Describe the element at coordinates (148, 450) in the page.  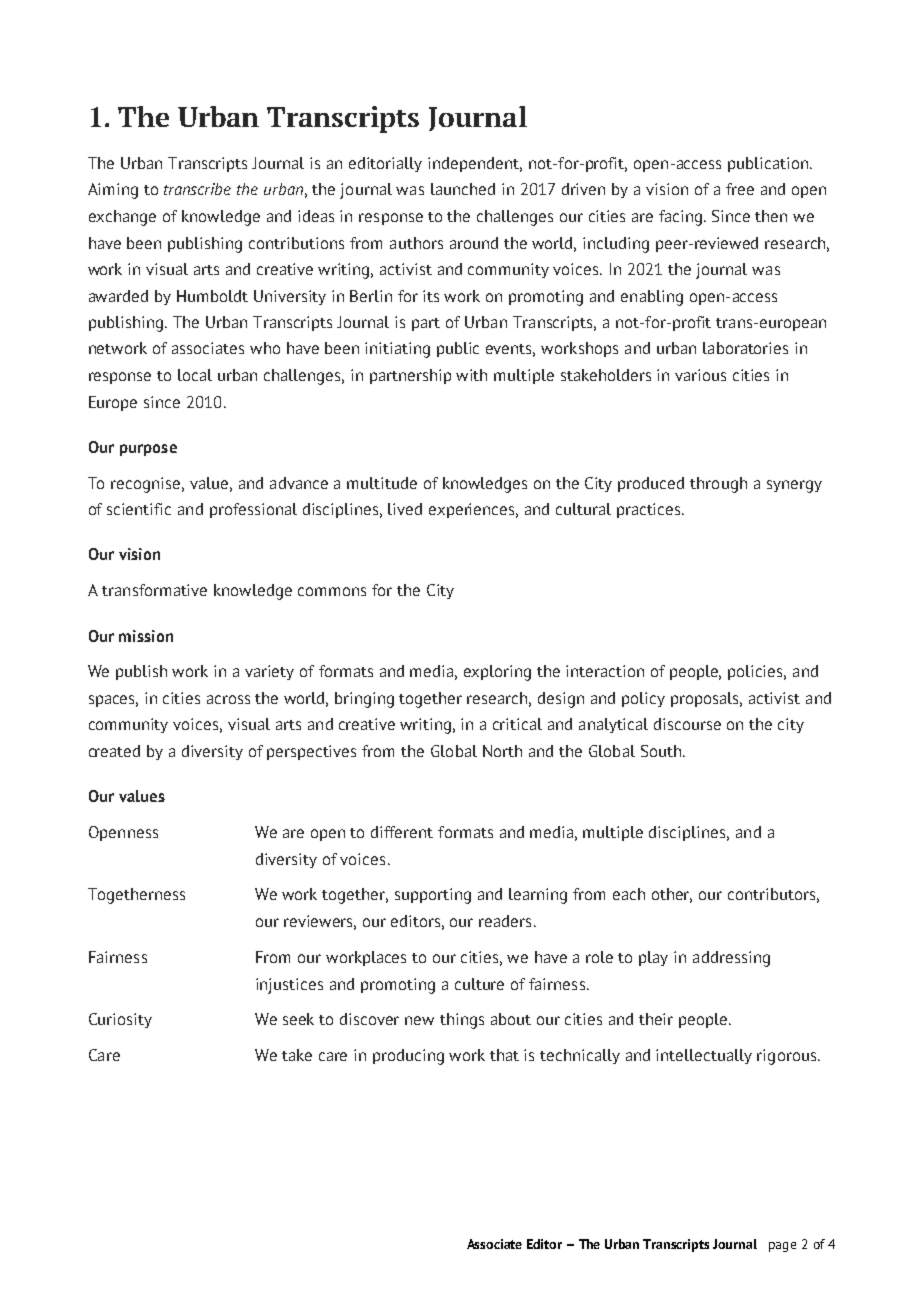
I see `purpose` at that location.
